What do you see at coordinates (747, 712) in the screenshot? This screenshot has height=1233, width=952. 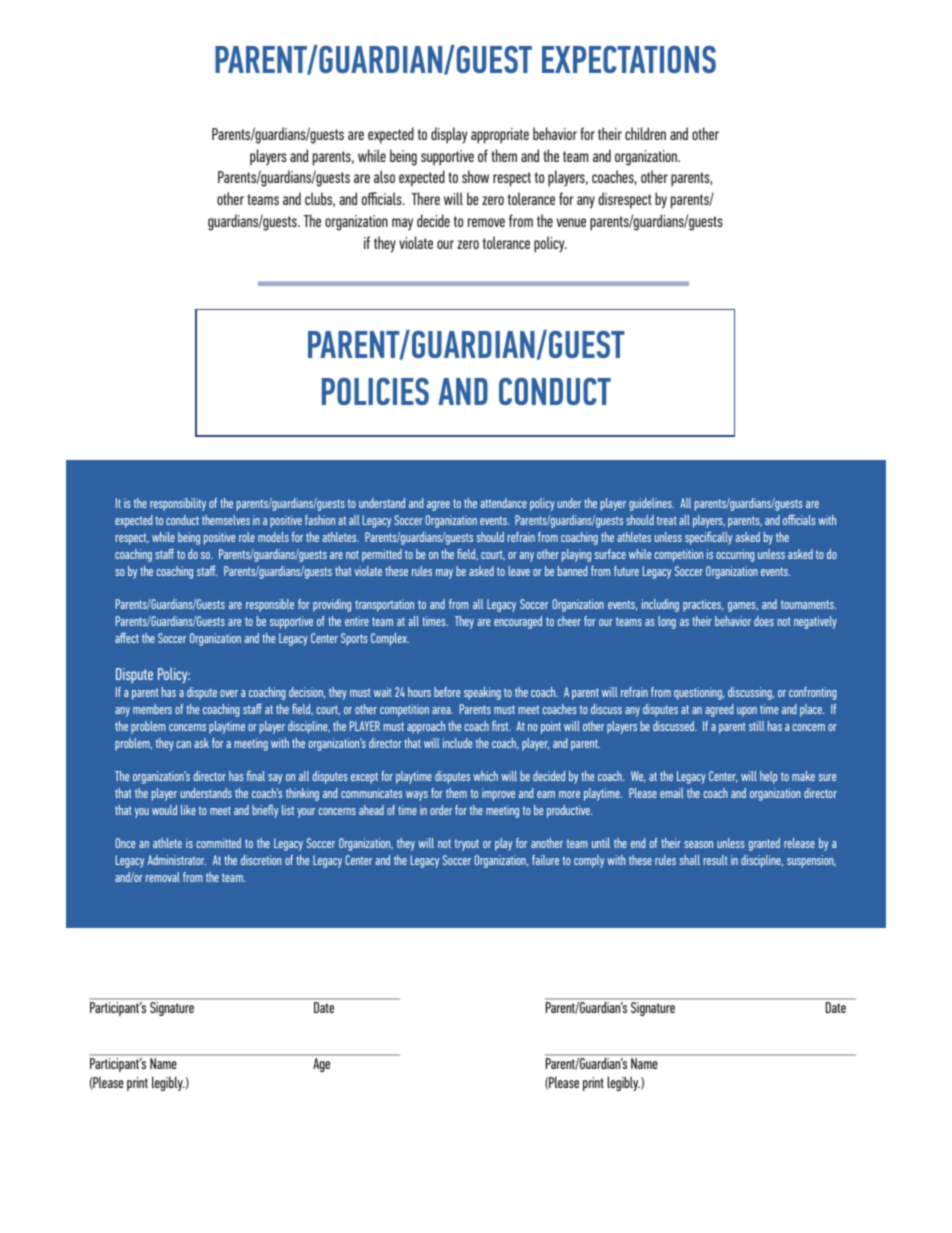 I see `upon` at bounding box center [747, 712].
